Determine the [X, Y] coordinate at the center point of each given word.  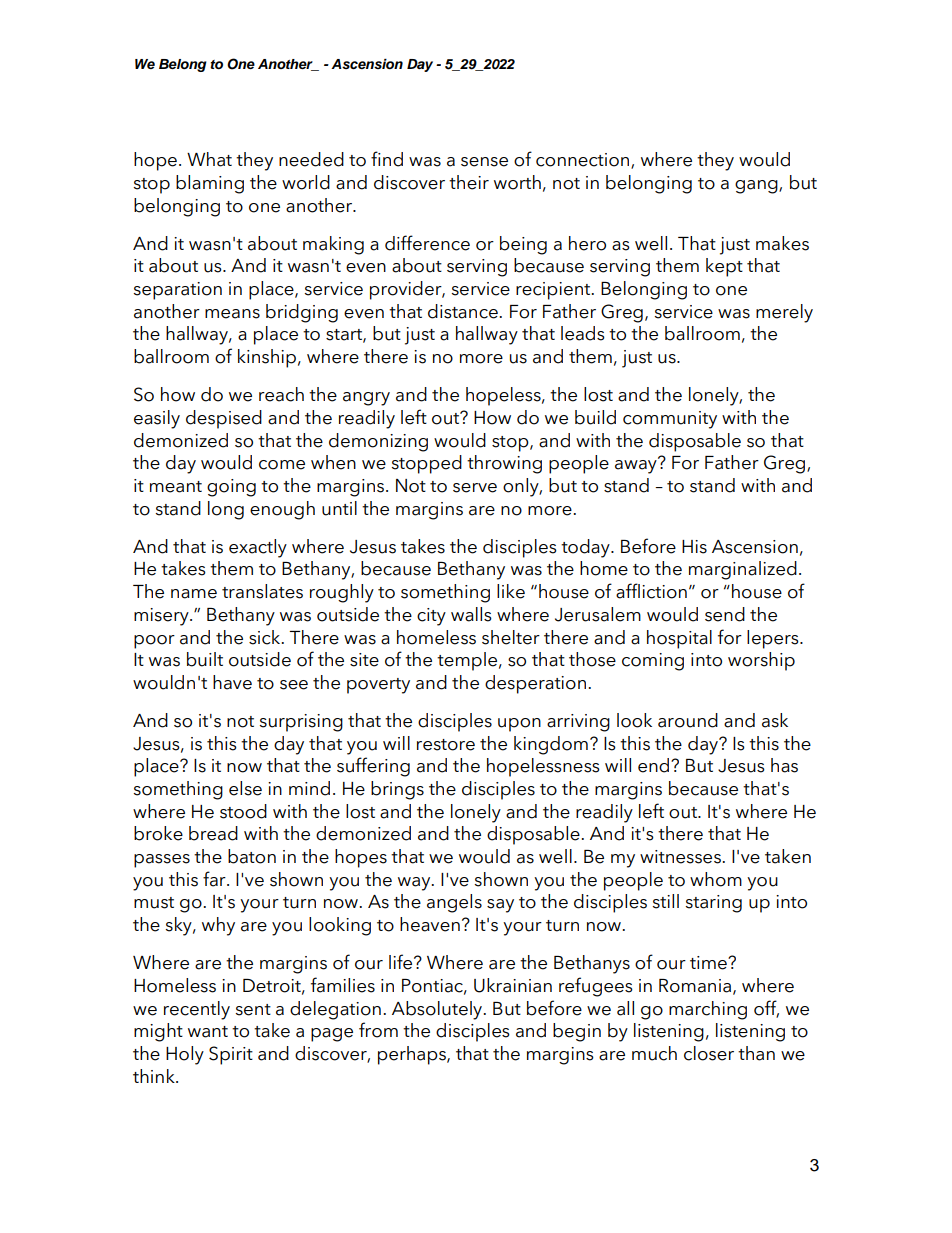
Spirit [231, 1055]
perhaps [413, 1055]
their [469, 182]
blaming [210, 184]
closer [709, 1053]
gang [757, 187]
